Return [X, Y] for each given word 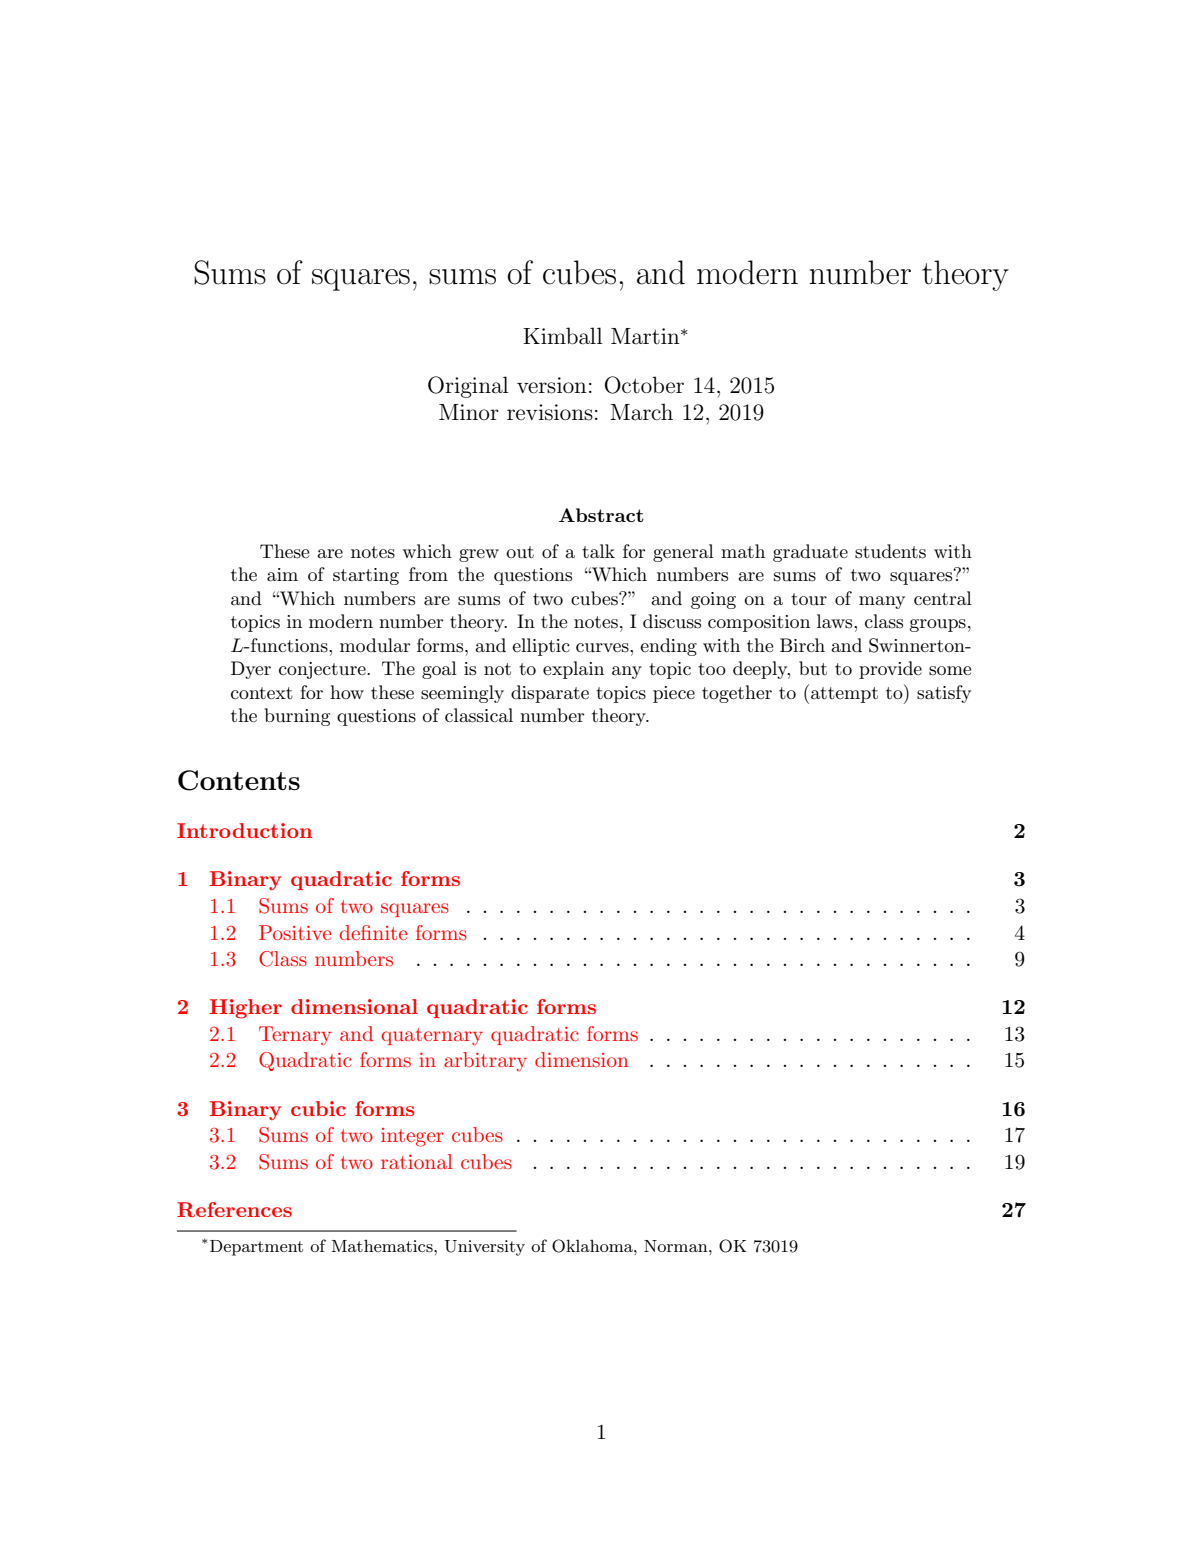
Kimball [562, 336]
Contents [239, 780]
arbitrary [485, 1062]
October [644, 385]
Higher [246, 1009]
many [882, 602]
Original [468, 387]
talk [598, 551]
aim [282, 575]
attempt [844, 695]
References [234, 1209]
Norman [677, 1246]
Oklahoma [593, 1246]
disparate [550, 694]
